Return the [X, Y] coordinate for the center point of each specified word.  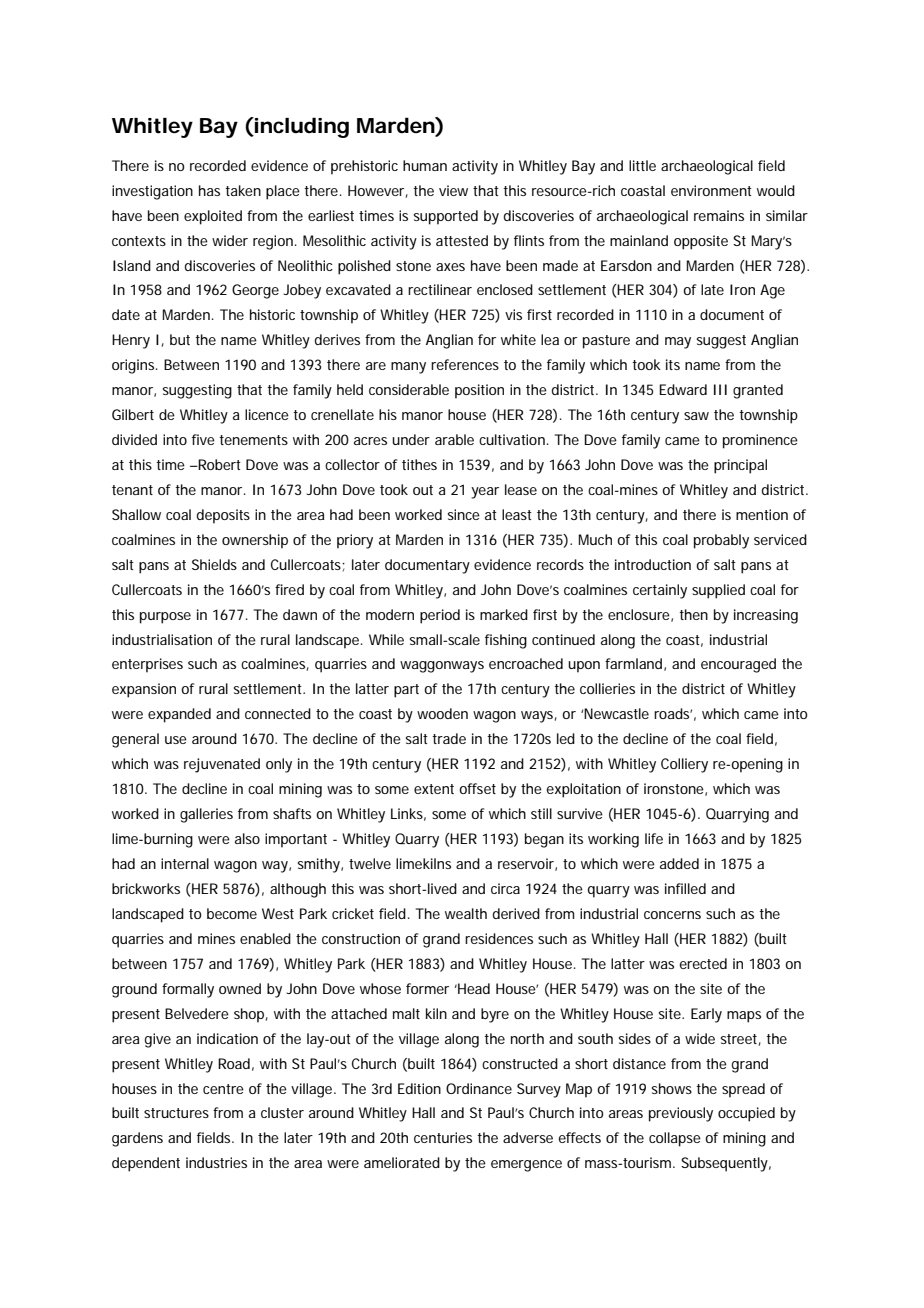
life [654, 838]
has [209, 190]
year [485, 493]
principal [740, 466]
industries [216, 1162]
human [425, 165]
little [642, 165]
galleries [206, 815]
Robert [219, 464]
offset [477, 788]
